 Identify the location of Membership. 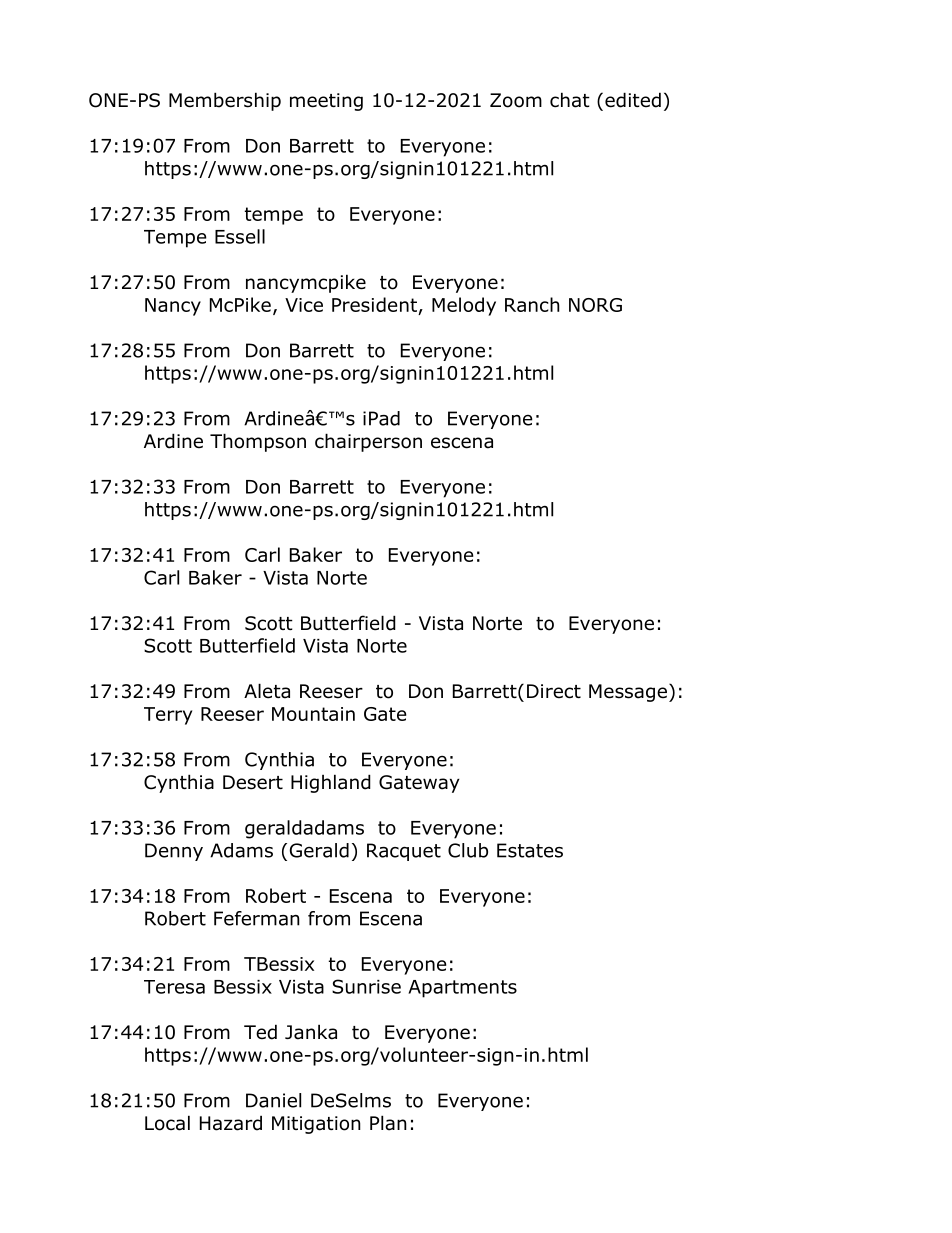
(225, 101).
